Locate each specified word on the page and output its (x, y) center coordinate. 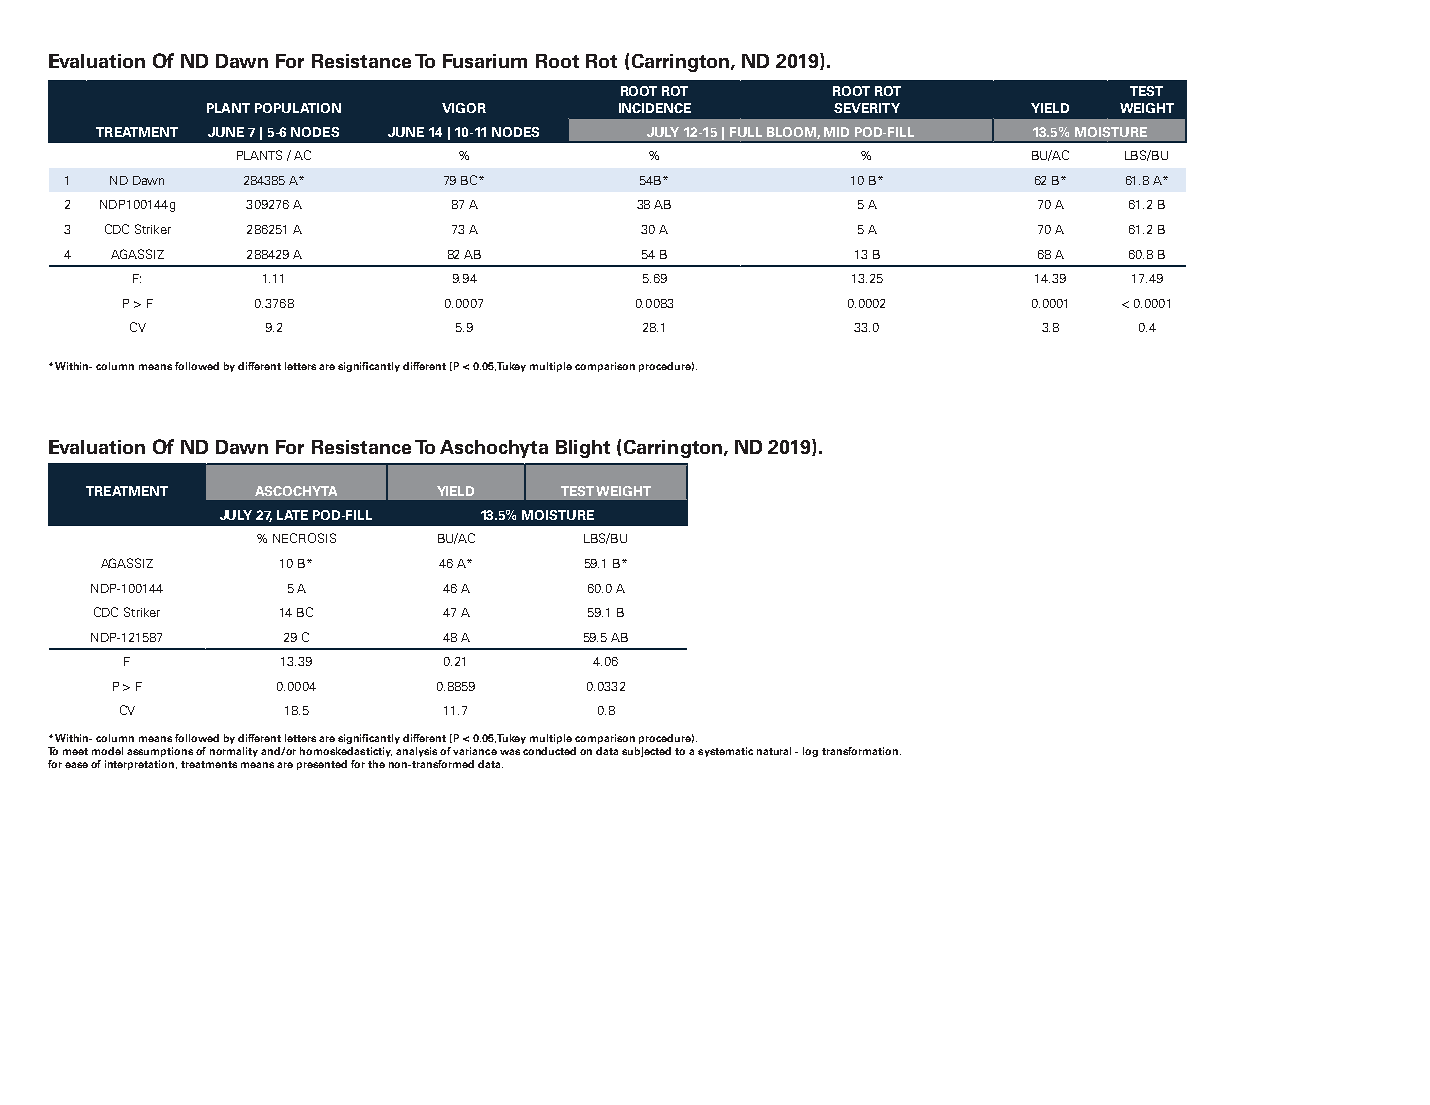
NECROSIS (304, 538)
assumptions (160, 752)
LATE (292, 515)
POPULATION (298, 108)
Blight (583, 449)
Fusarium (485, 61)
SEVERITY (867, 108)
